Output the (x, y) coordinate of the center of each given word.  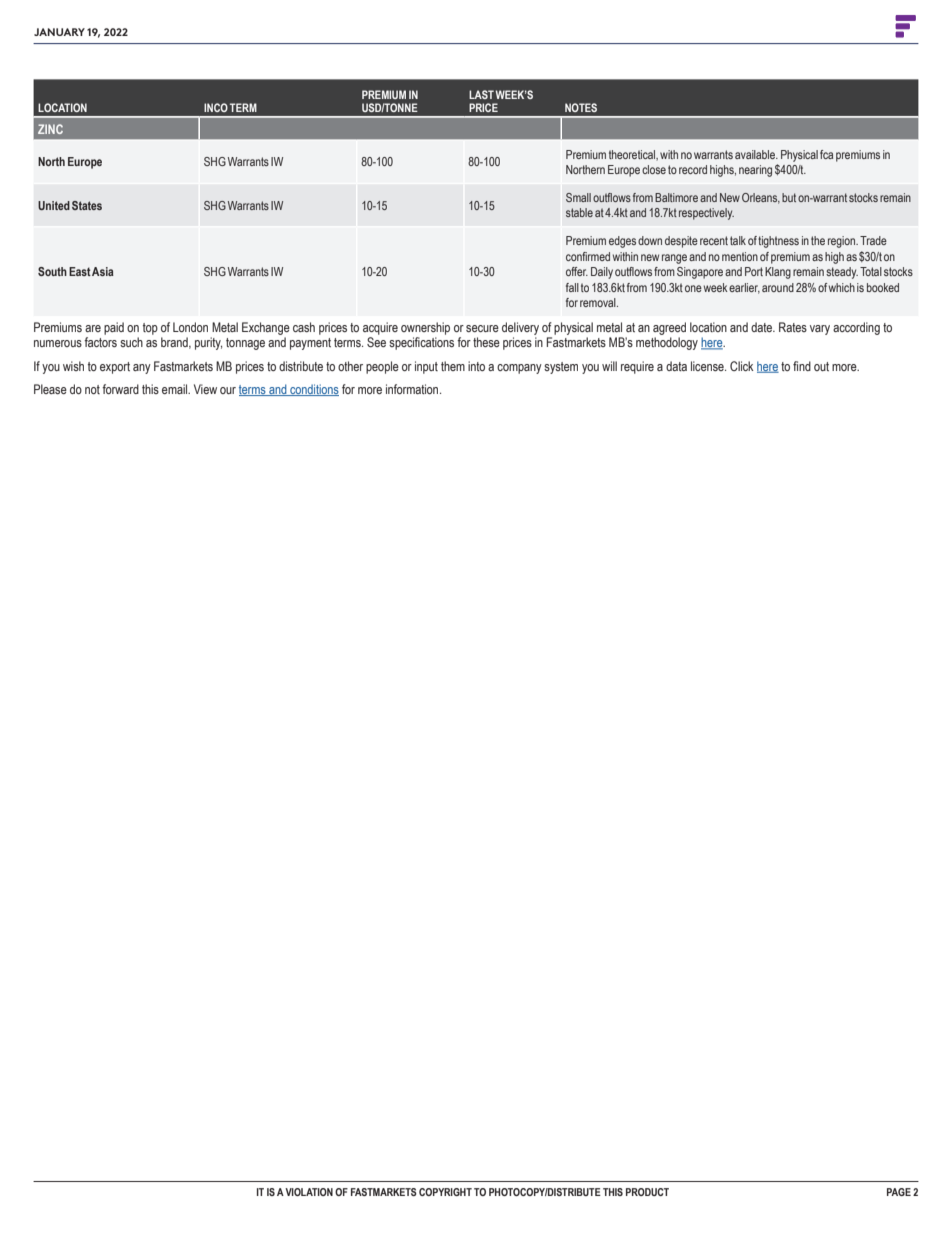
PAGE (899, 1192)
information (413, 389)
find (802, 366)
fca (826, 154)
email (176, 389)
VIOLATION (309, 1192)
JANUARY (59, 32)
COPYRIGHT (445, 1192)
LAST (481, 94)
